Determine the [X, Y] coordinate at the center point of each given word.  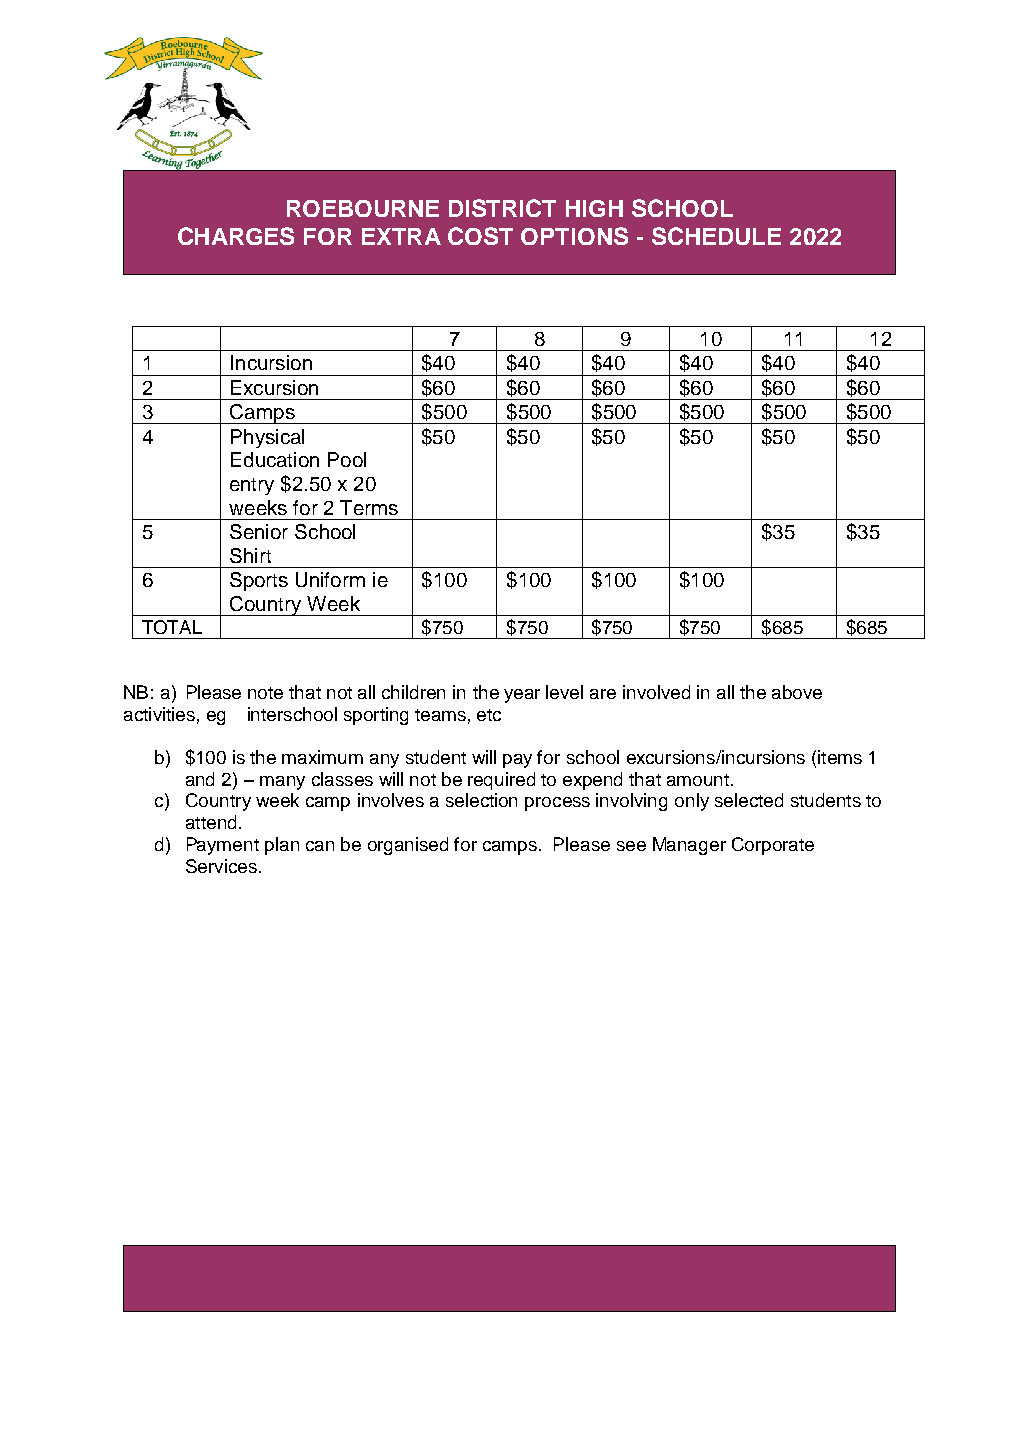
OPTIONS [574, 236]
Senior [259, 531]
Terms [369, 507]
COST [480, 236]
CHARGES [236, 236]
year [522, 696]
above [797, 692]
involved [656, 692]
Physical [267, 438]
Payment [223, 846]
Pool [347, 459]
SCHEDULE [716, 236]
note [265, 693]
